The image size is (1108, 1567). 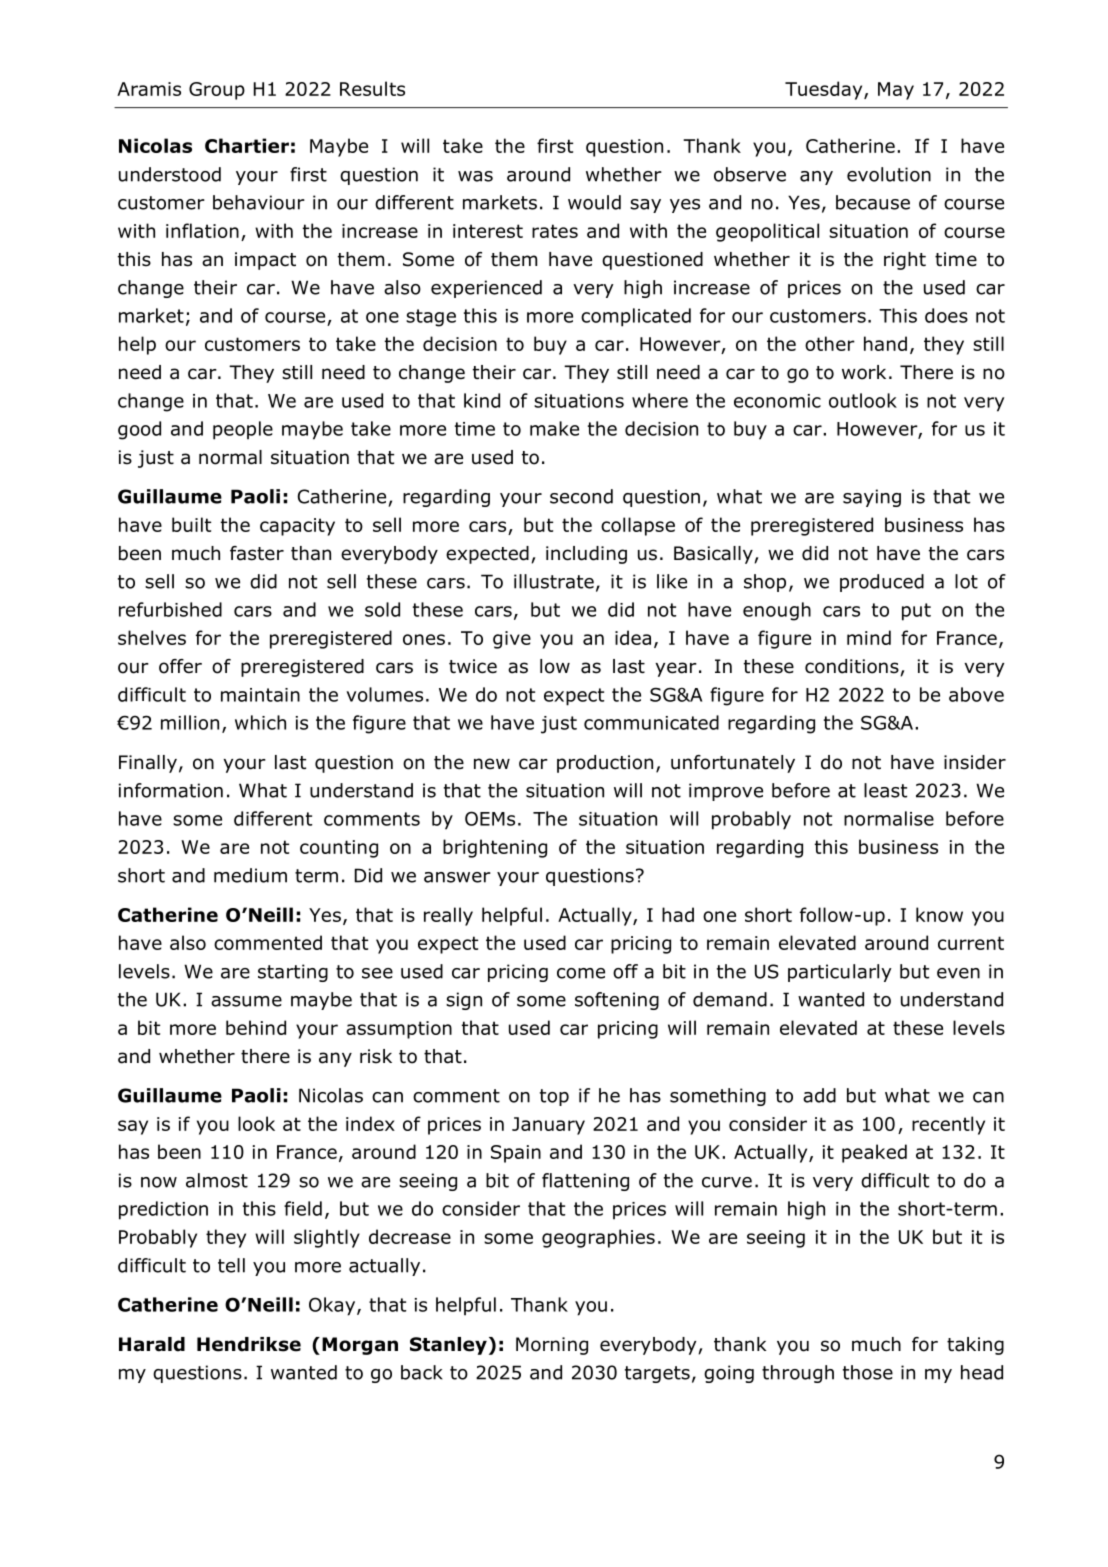 What do you see at coordinates (889, 174) in the image?
I see `evolution` at bounding box center [889, 174].
